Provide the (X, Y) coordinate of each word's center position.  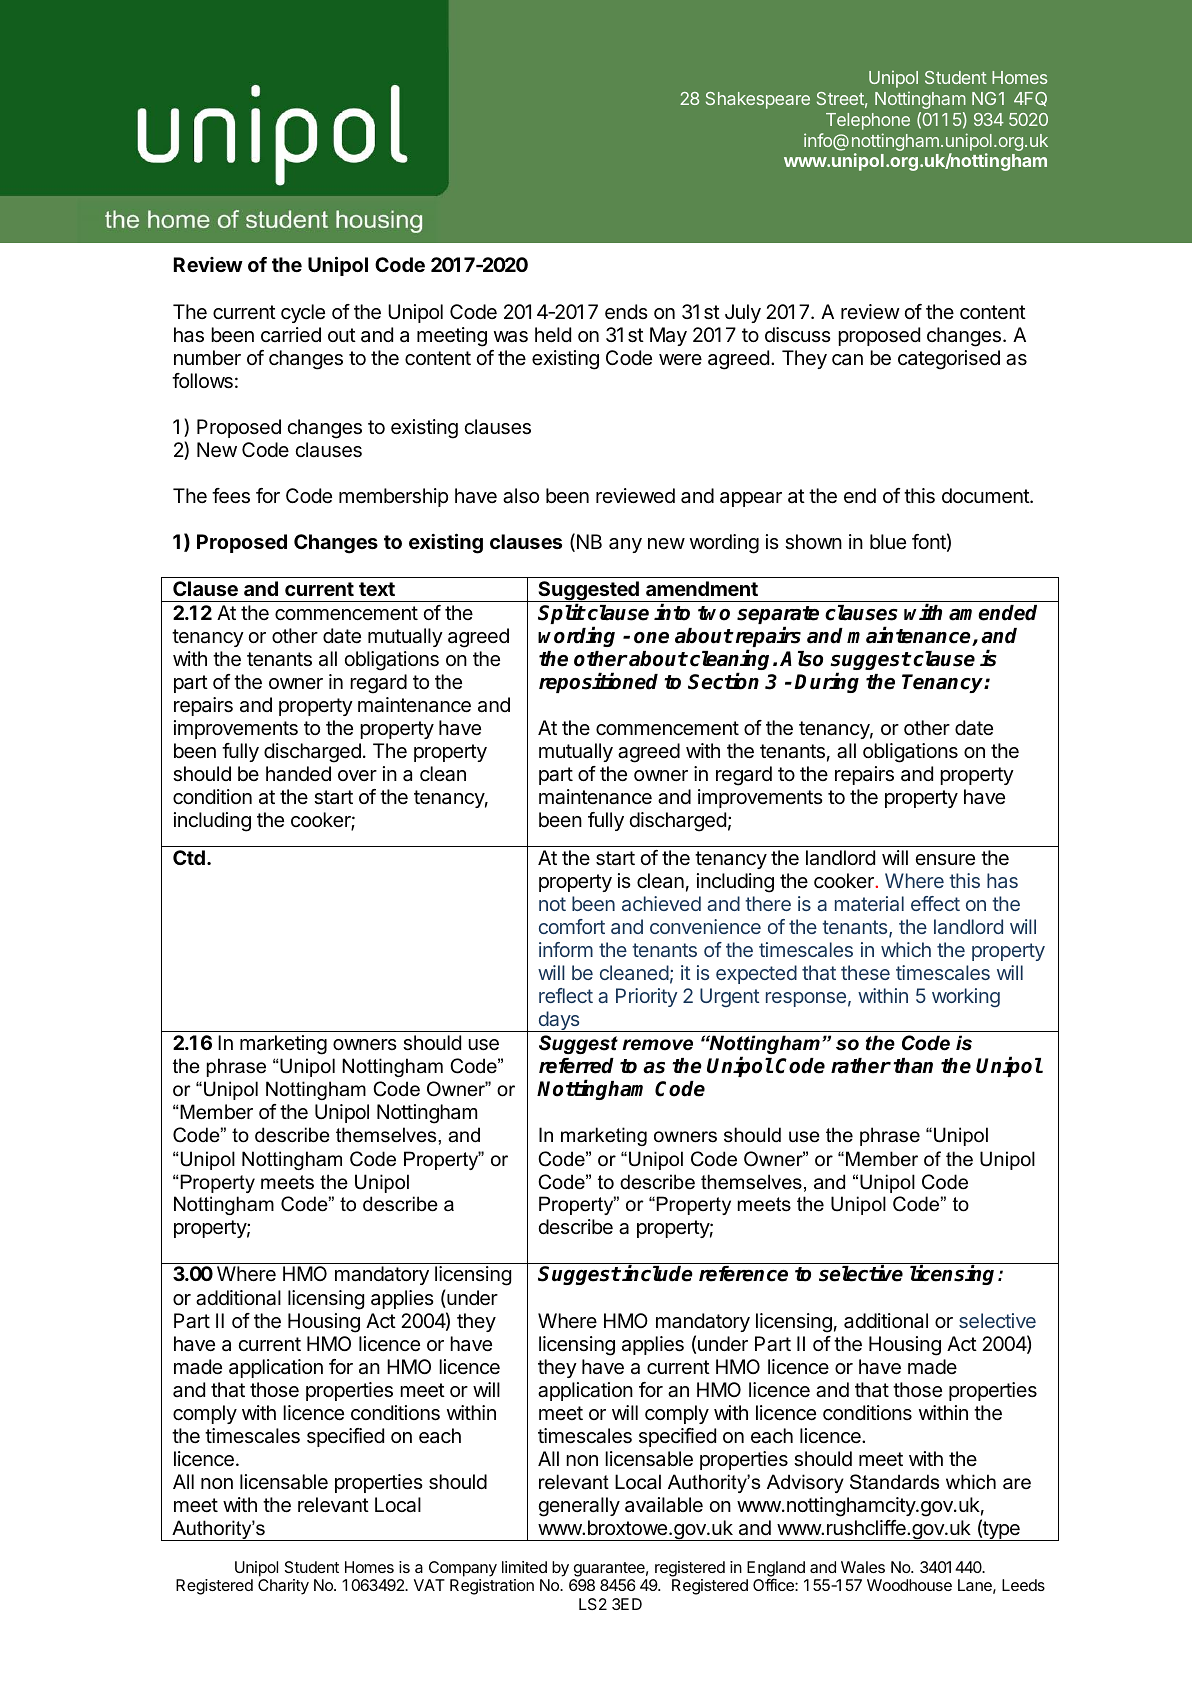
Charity (283, 1587)
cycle (303, 313)
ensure (945, 859)
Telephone (868, 121)
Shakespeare (758, 100)
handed (298, 774)
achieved (661, 903)
